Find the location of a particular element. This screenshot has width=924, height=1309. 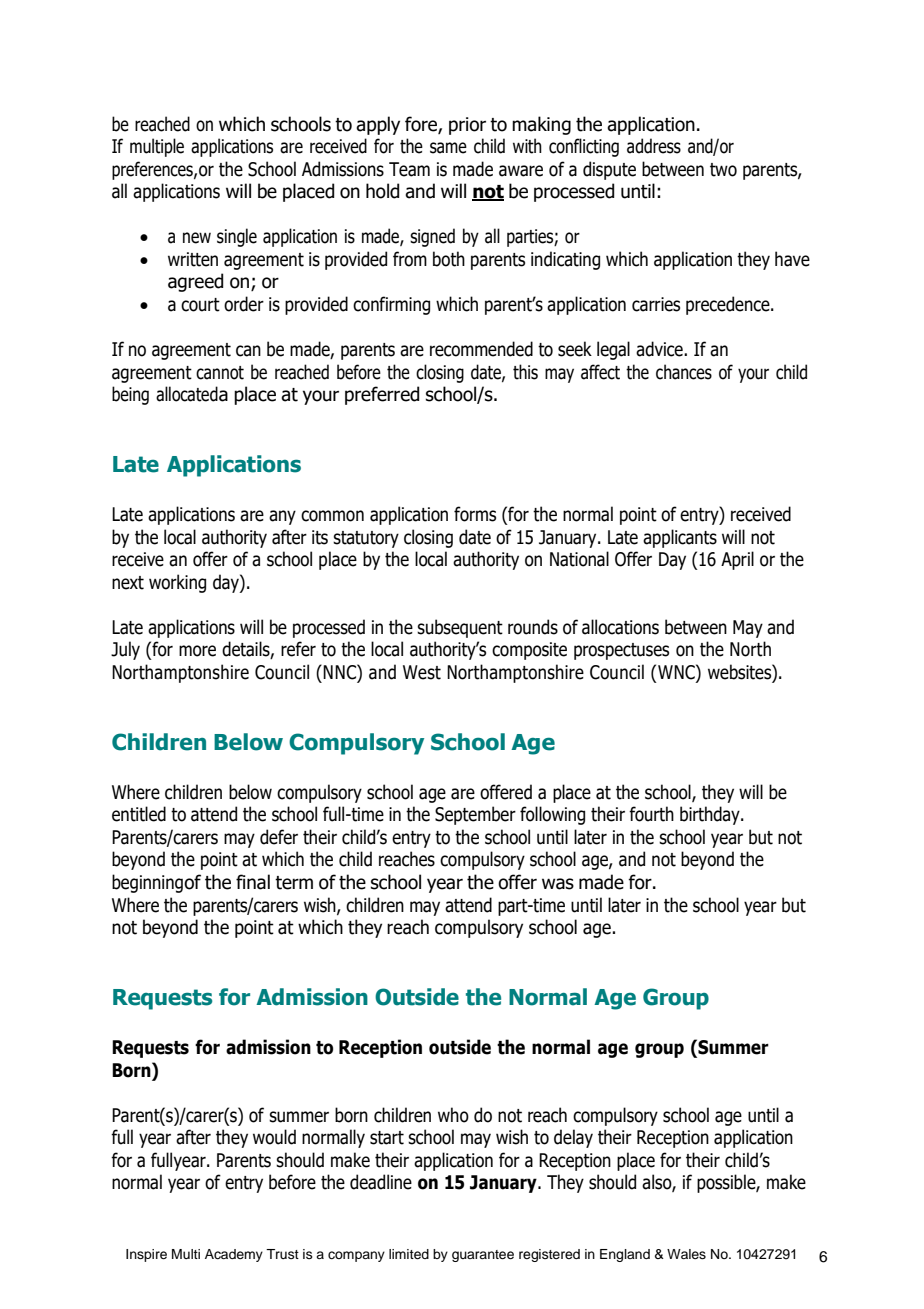

Academy is located at coordinates (234, 1255).
